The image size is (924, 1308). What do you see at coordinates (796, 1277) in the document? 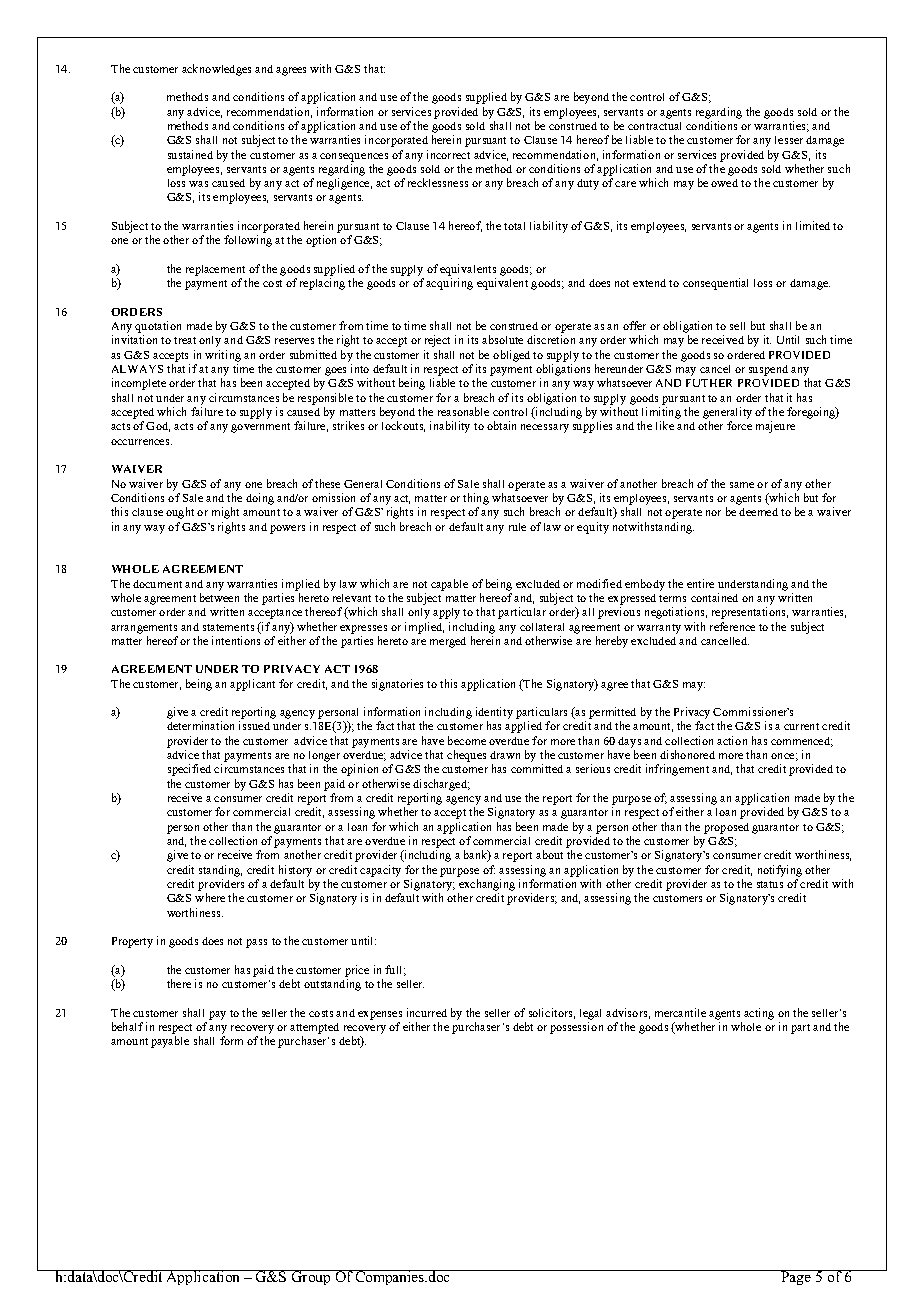
I see `Page` at bounding box center [796, 1277].
